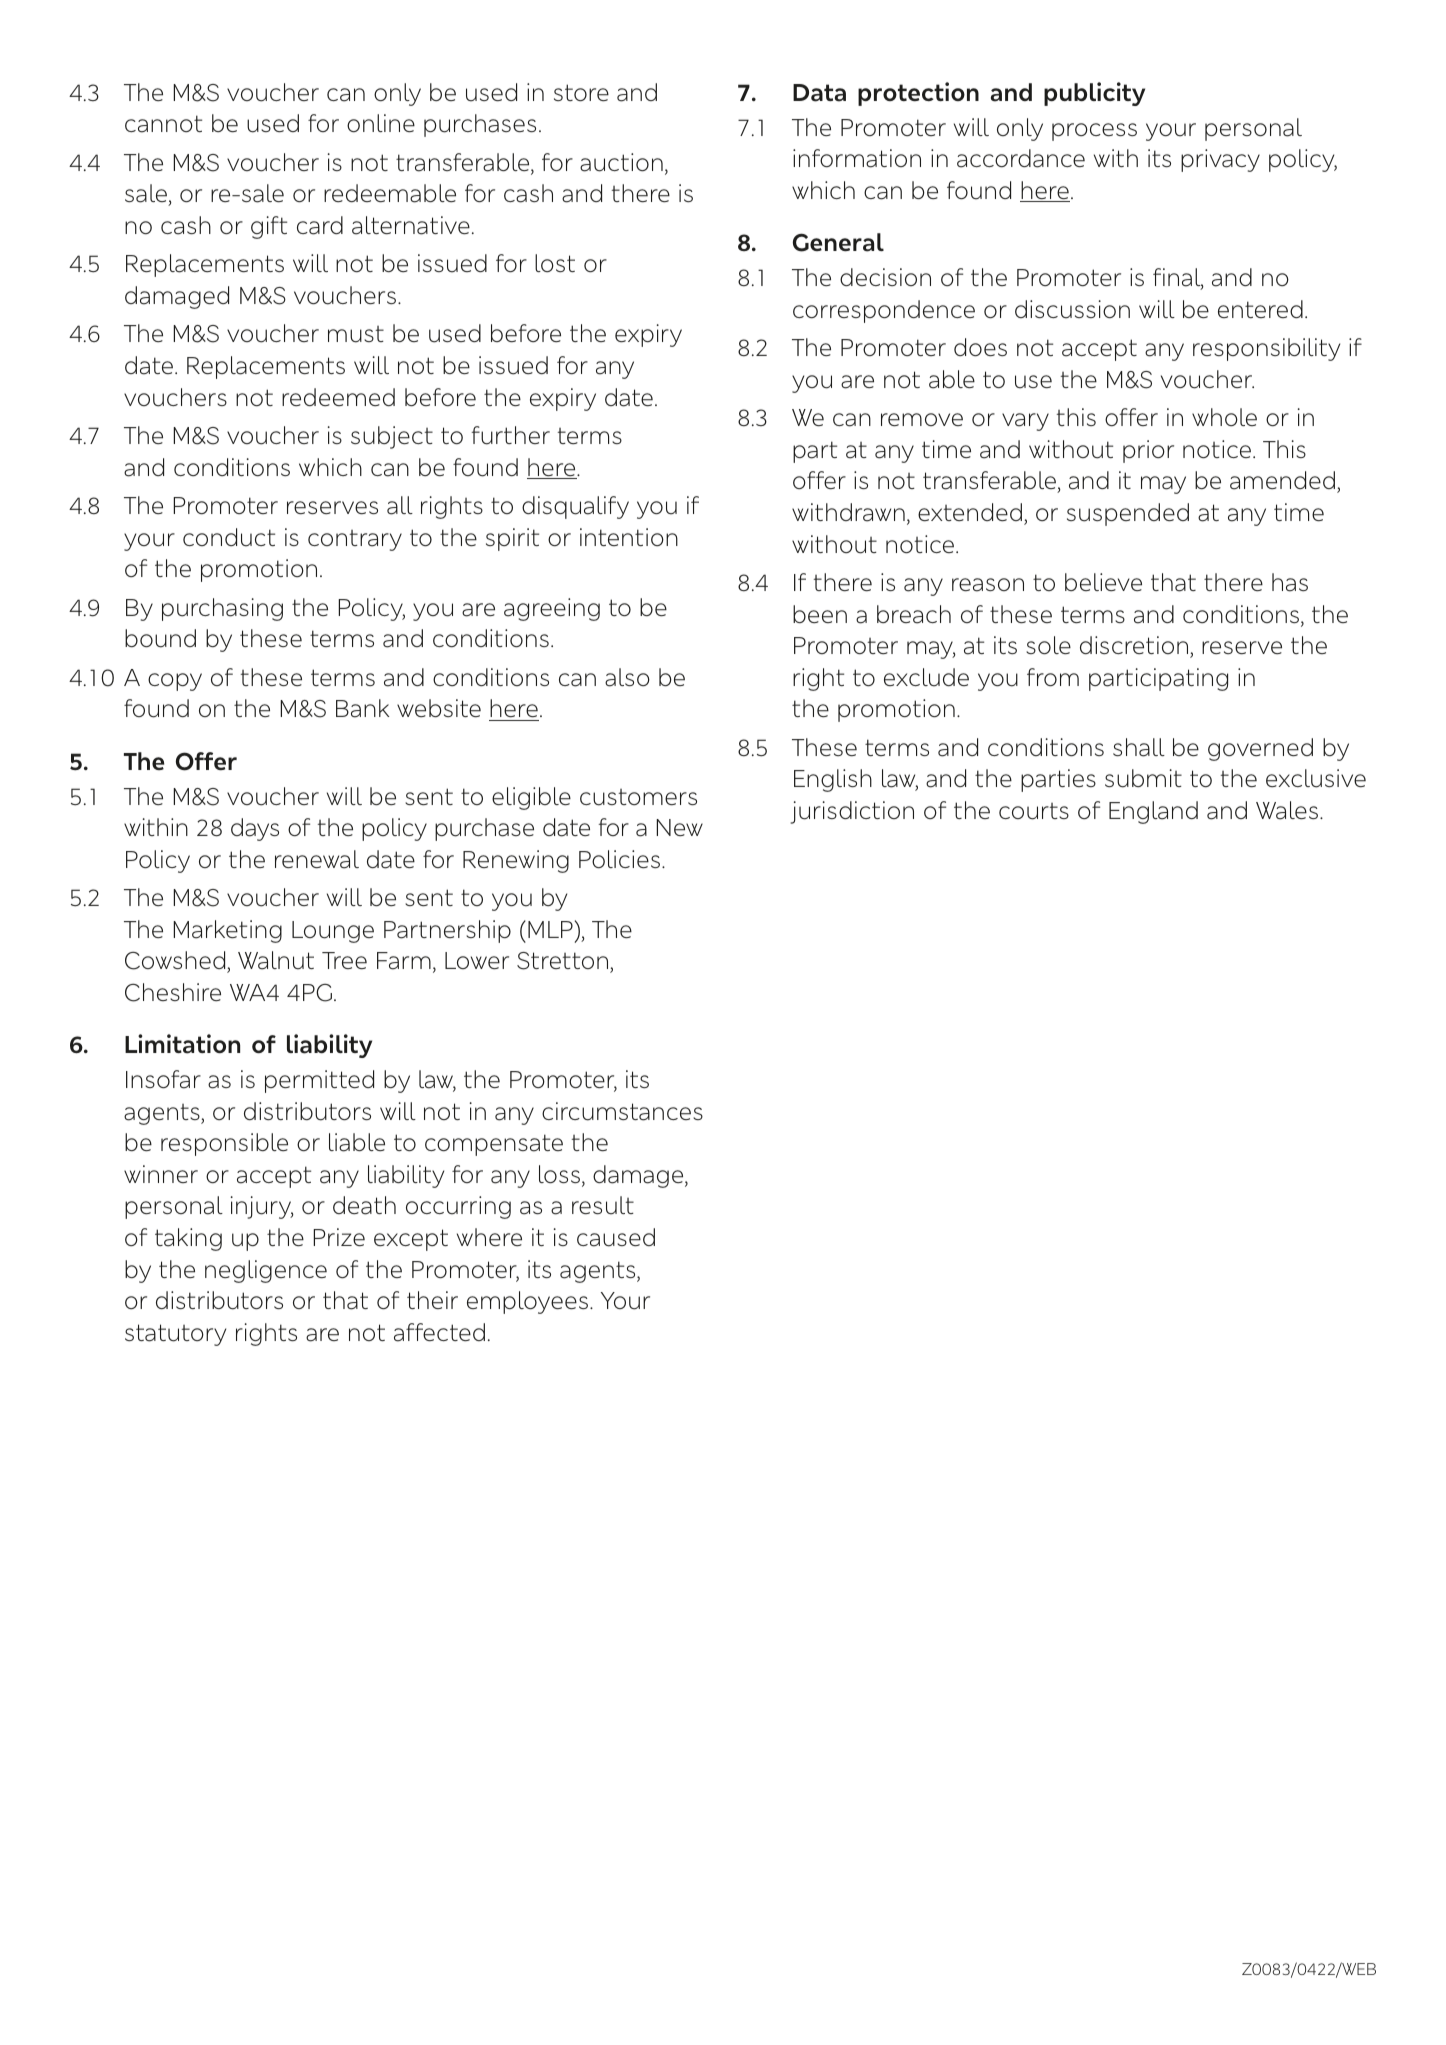 Image resolution: width=1446 pixels, height=2045 pixels. What do you see at coordinates (819, 93) in the screenshot?
I see `Data` at bounding box center [819, 93].
